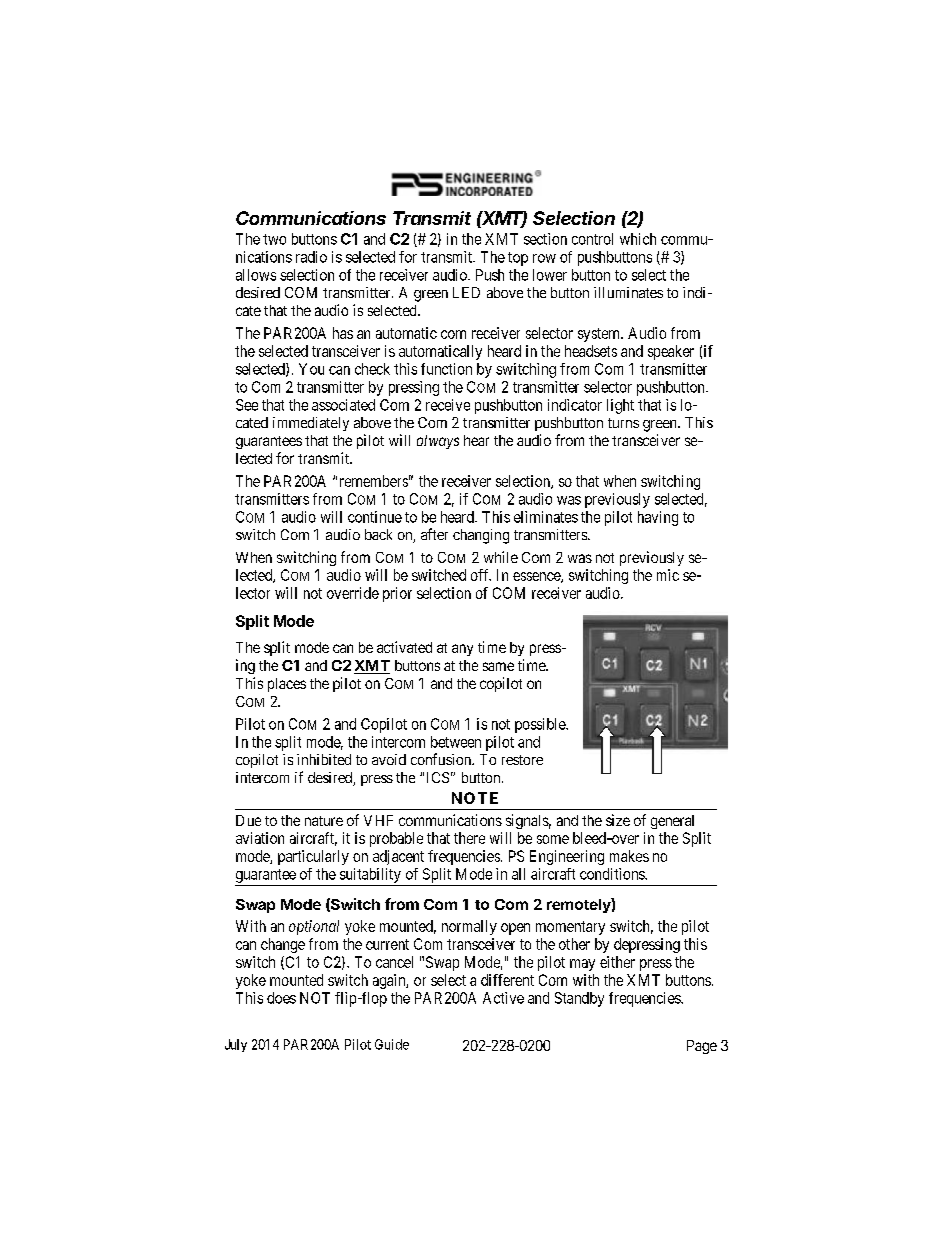 The height and width of the document is (1233, 952). What do you see at coordinates (481, 575) in the document?
I see `off` at bounding box center [481, 575].
